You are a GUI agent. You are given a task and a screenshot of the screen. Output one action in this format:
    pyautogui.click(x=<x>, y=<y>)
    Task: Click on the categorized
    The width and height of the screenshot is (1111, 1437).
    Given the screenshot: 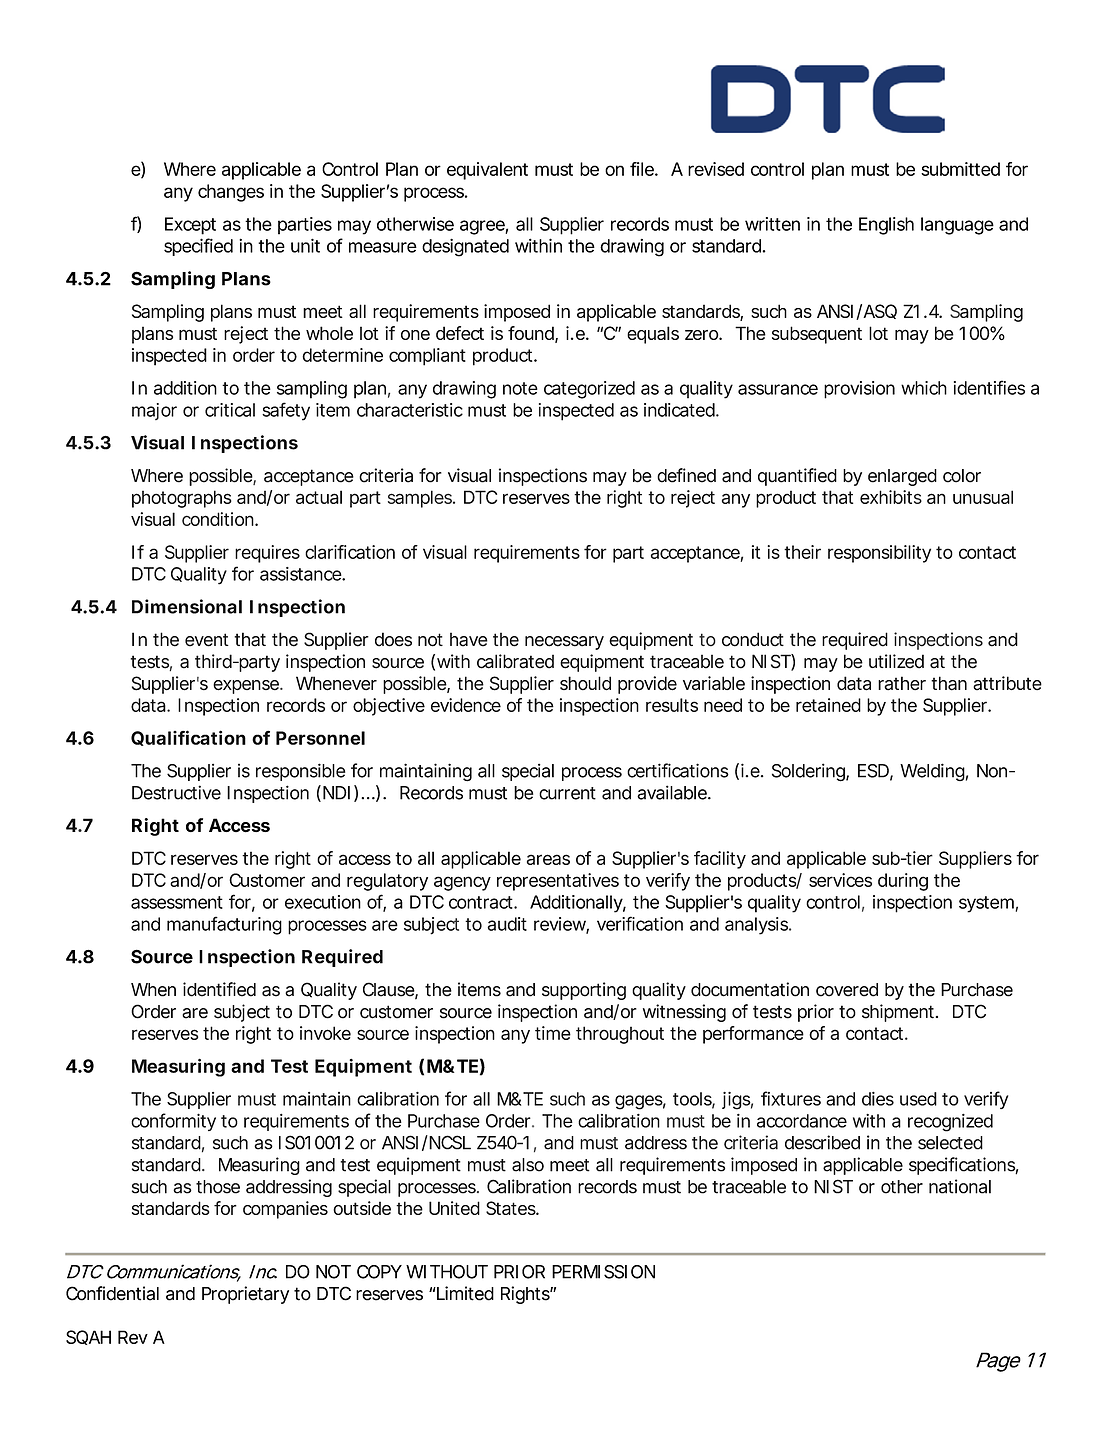 What is the action you would take?
    pyautogui.click(x=589, y=390)
